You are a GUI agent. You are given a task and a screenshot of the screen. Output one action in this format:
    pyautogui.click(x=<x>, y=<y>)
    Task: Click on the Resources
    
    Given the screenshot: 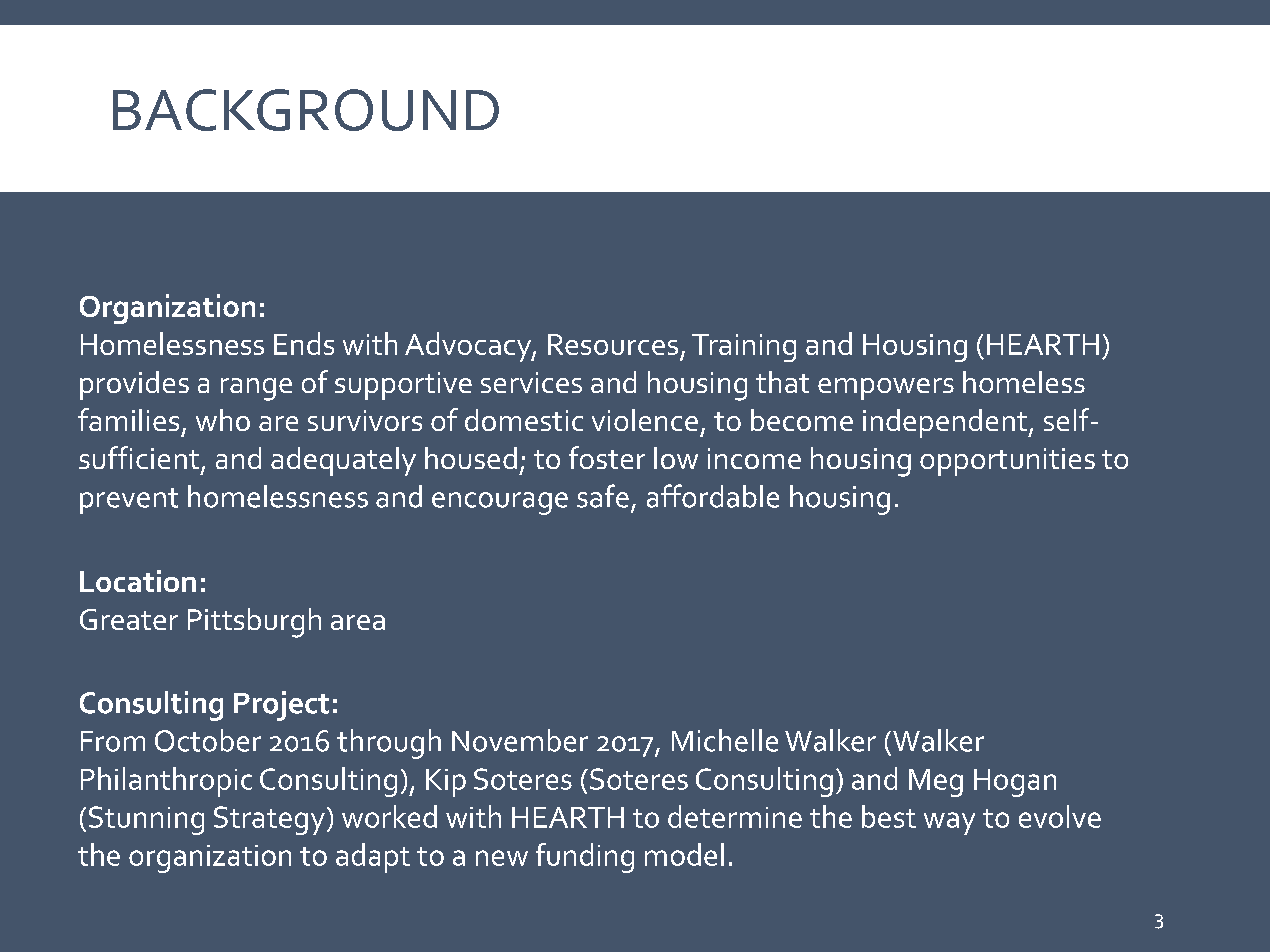 What is the action you would take?
    pyautogui.click(x=613, y=344)
